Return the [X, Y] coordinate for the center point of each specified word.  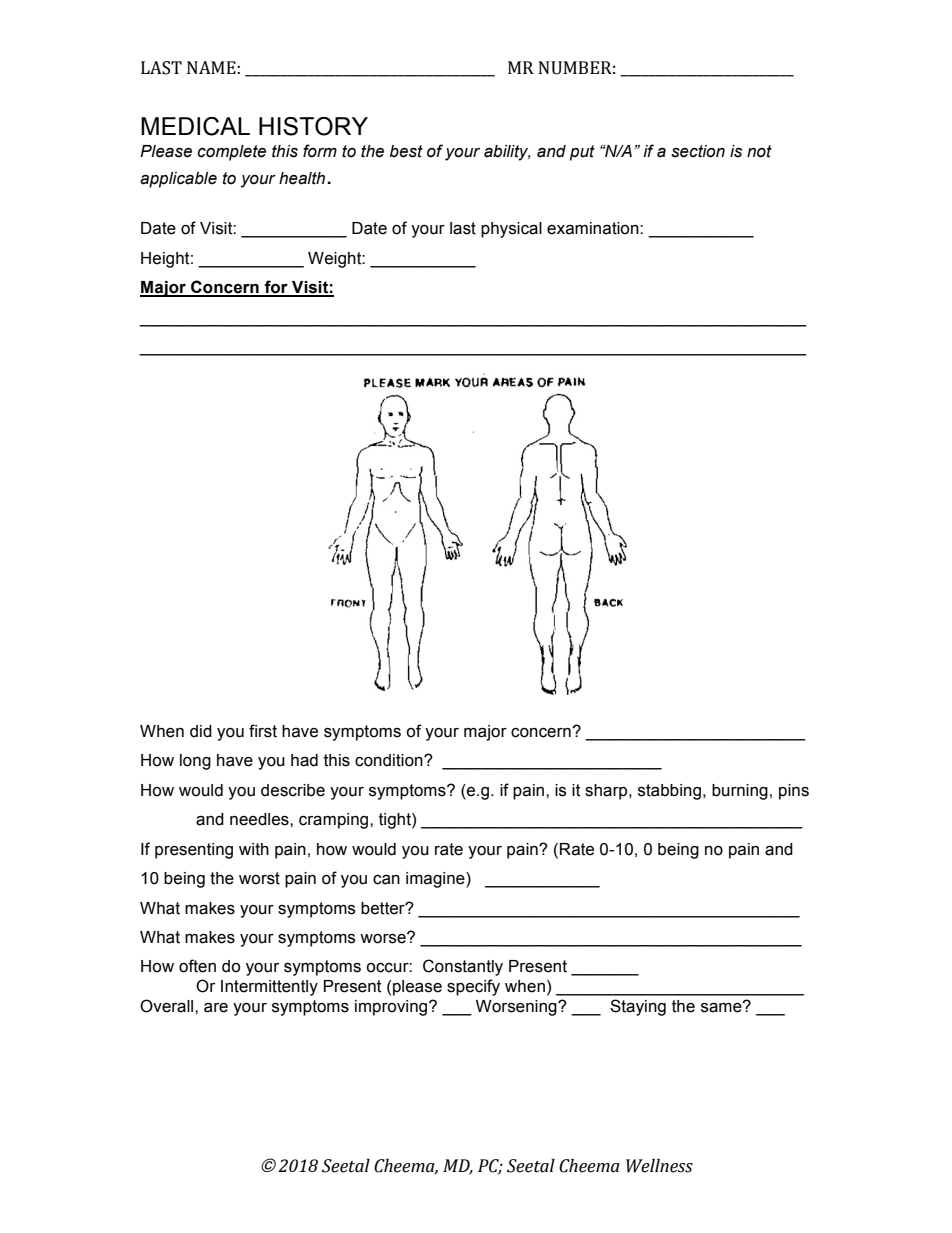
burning [740, 792]
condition [390, 760]
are [216, 1007]
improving [392, 1008]
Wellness [659, 1166]
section [698, 151]
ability [507, 153]
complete [232, 153]
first [263, 731]
